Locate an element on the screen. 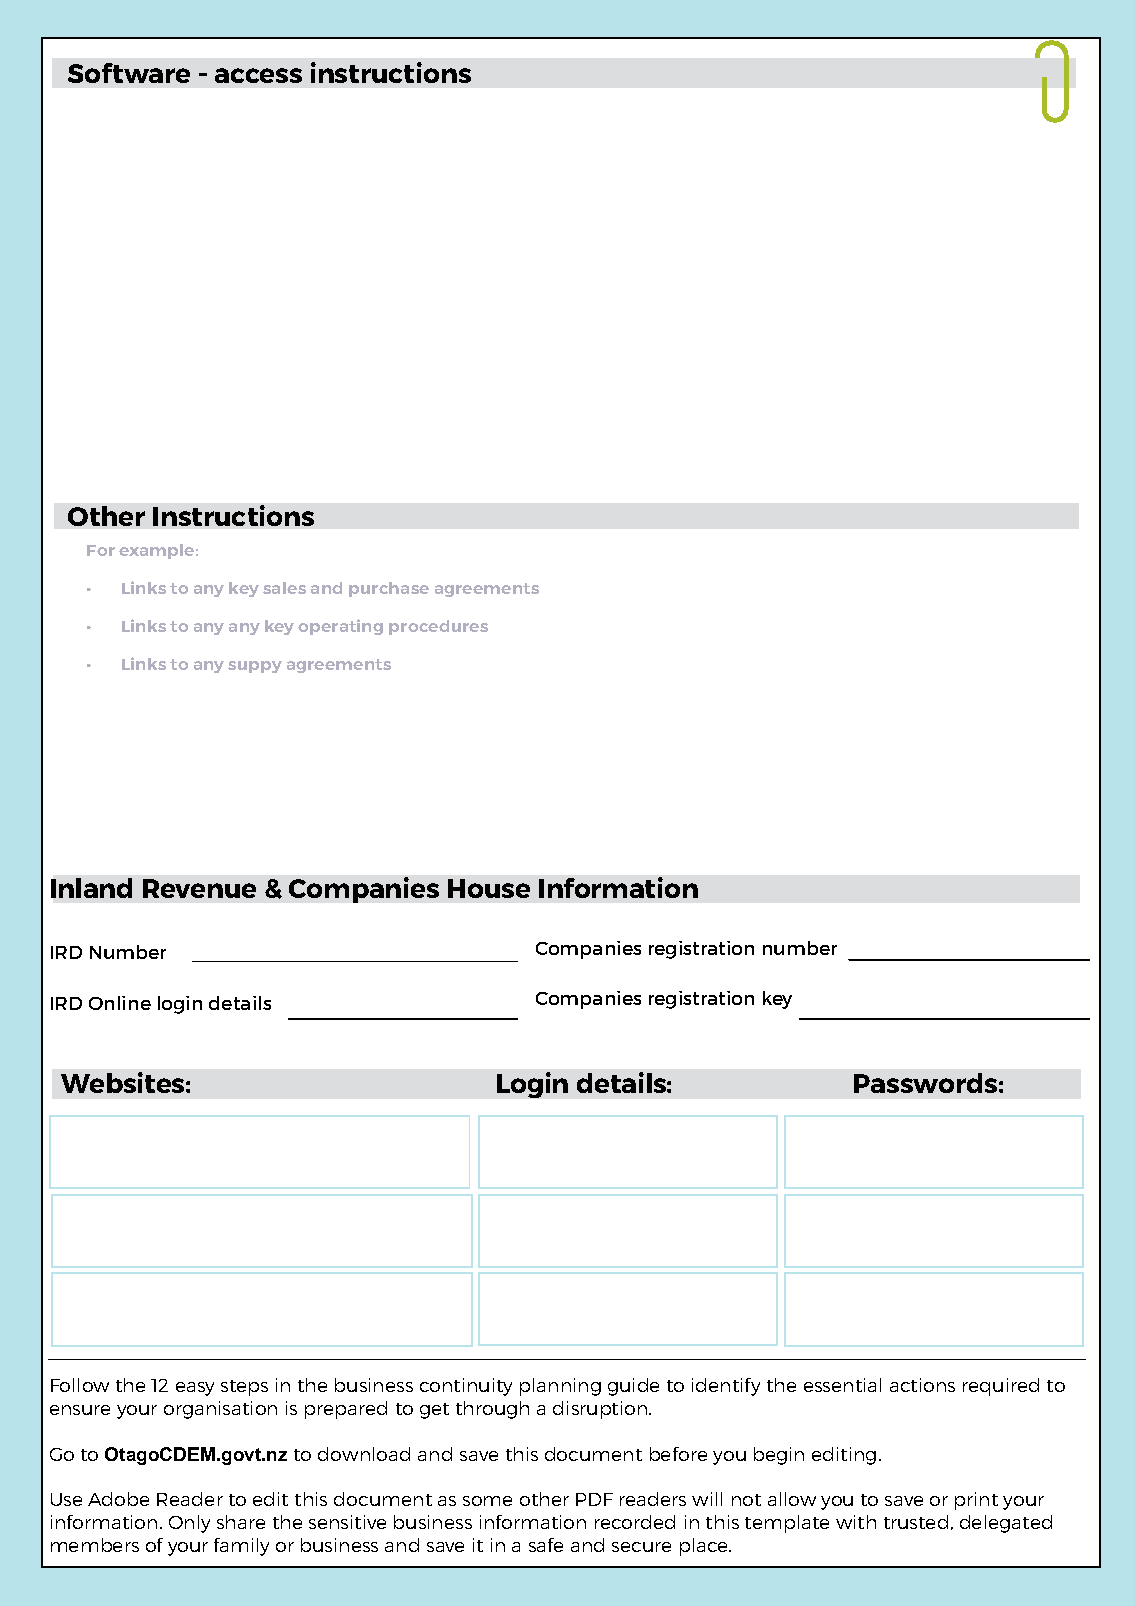  access is located at coordinates (258, 75).
